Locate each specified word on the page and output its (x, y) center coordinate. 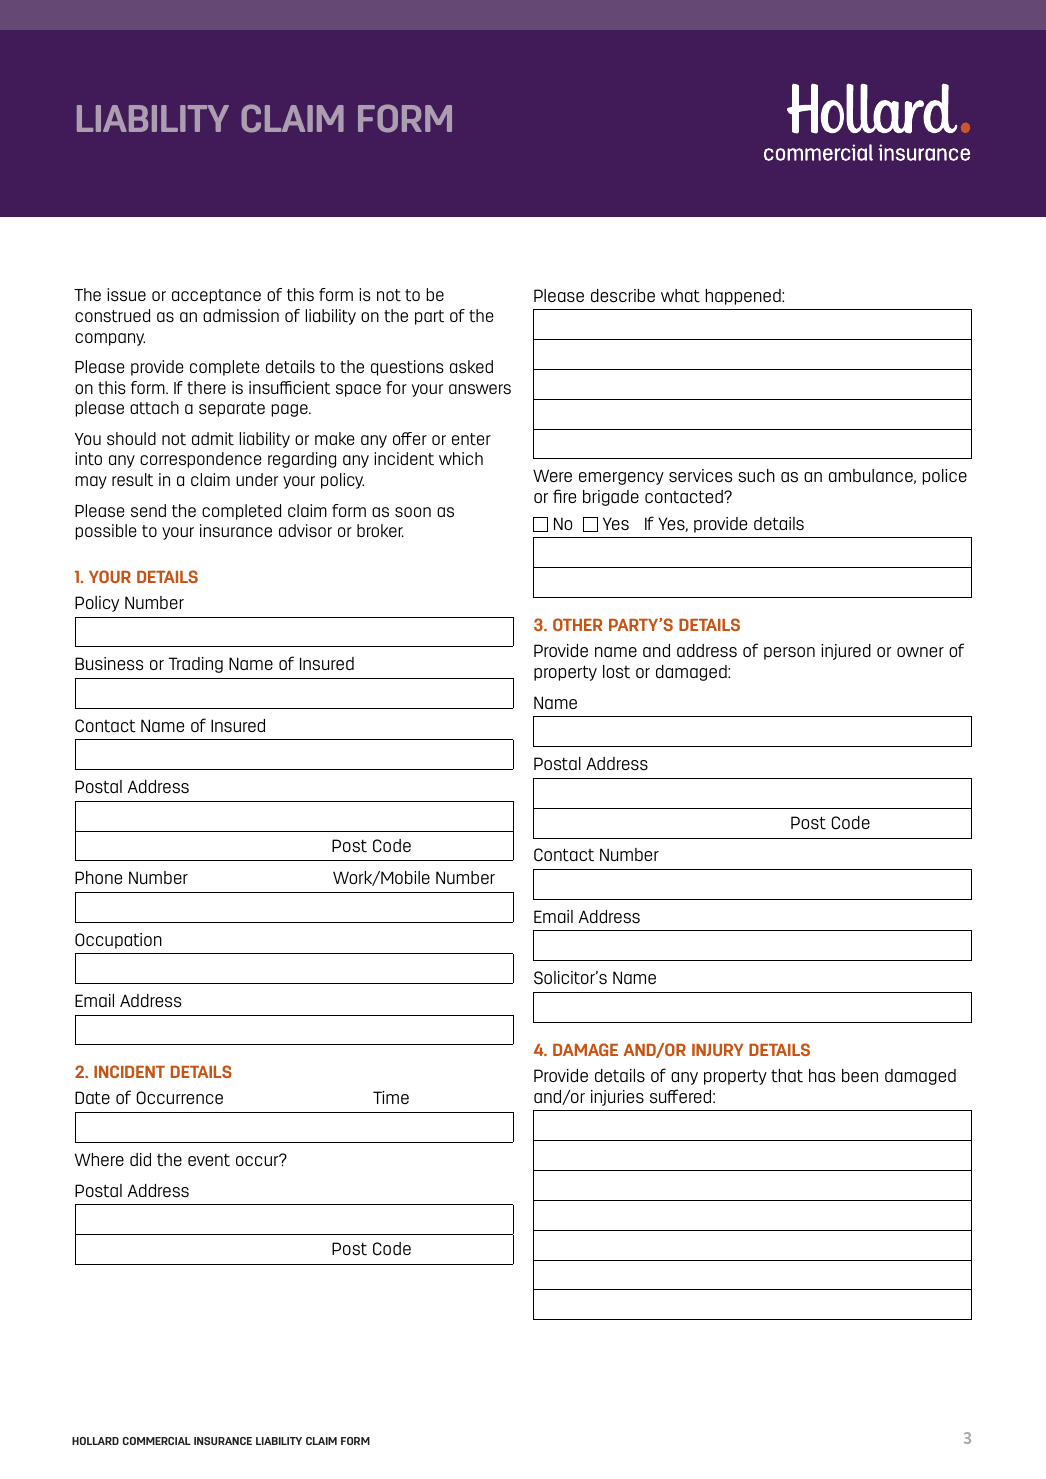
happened (744, 297)
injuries (617, 1098)
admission (241, 315)
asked (471, 366)
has (822, 1076)
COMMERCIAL (157, 1441)
